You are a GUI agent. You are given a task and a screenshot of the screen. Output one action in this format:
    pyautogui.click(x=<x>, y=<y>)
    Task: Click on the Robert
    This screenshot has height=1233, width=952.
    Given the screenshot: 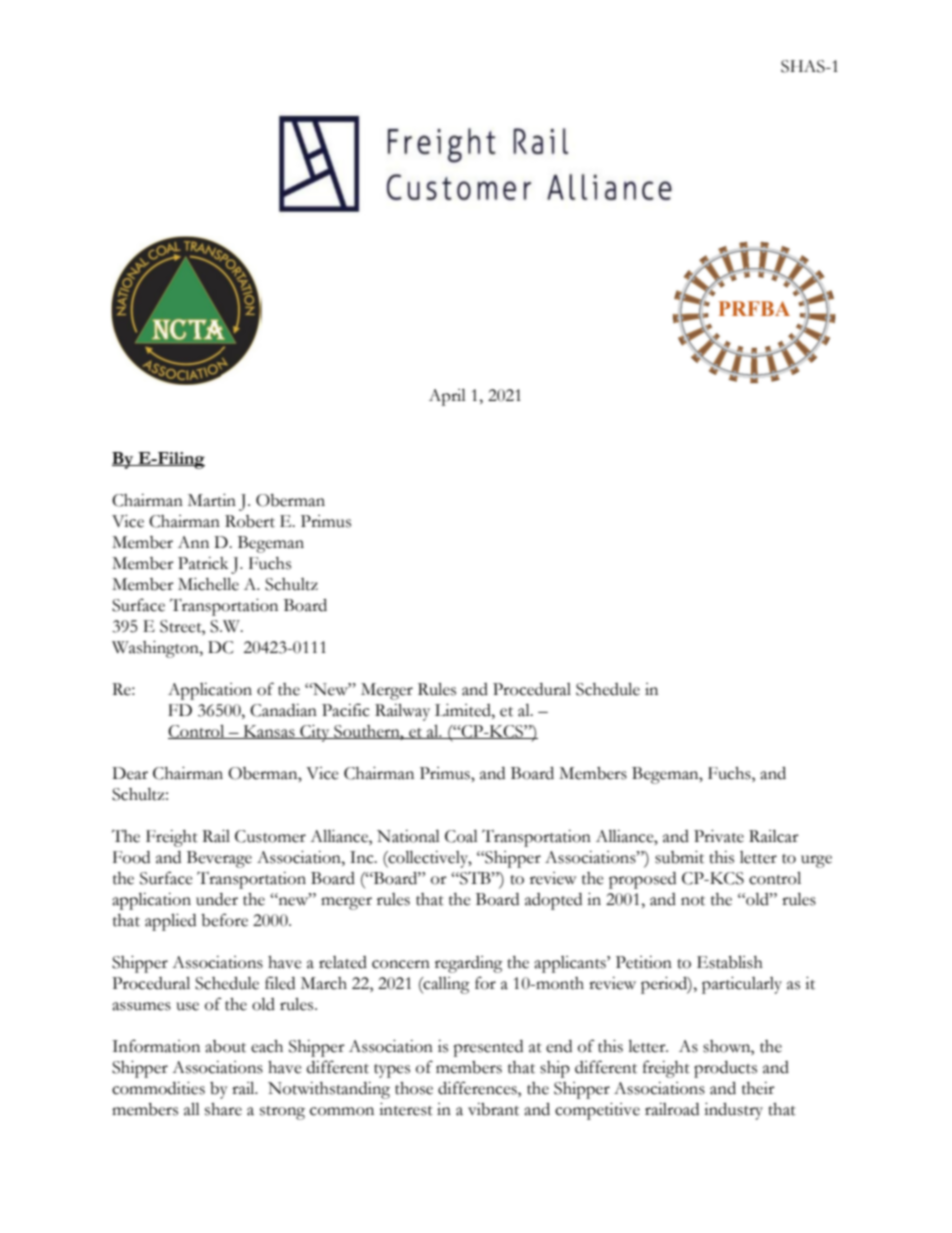 What is the action you would take?
    pyautogui.click(x=250, y=521)
